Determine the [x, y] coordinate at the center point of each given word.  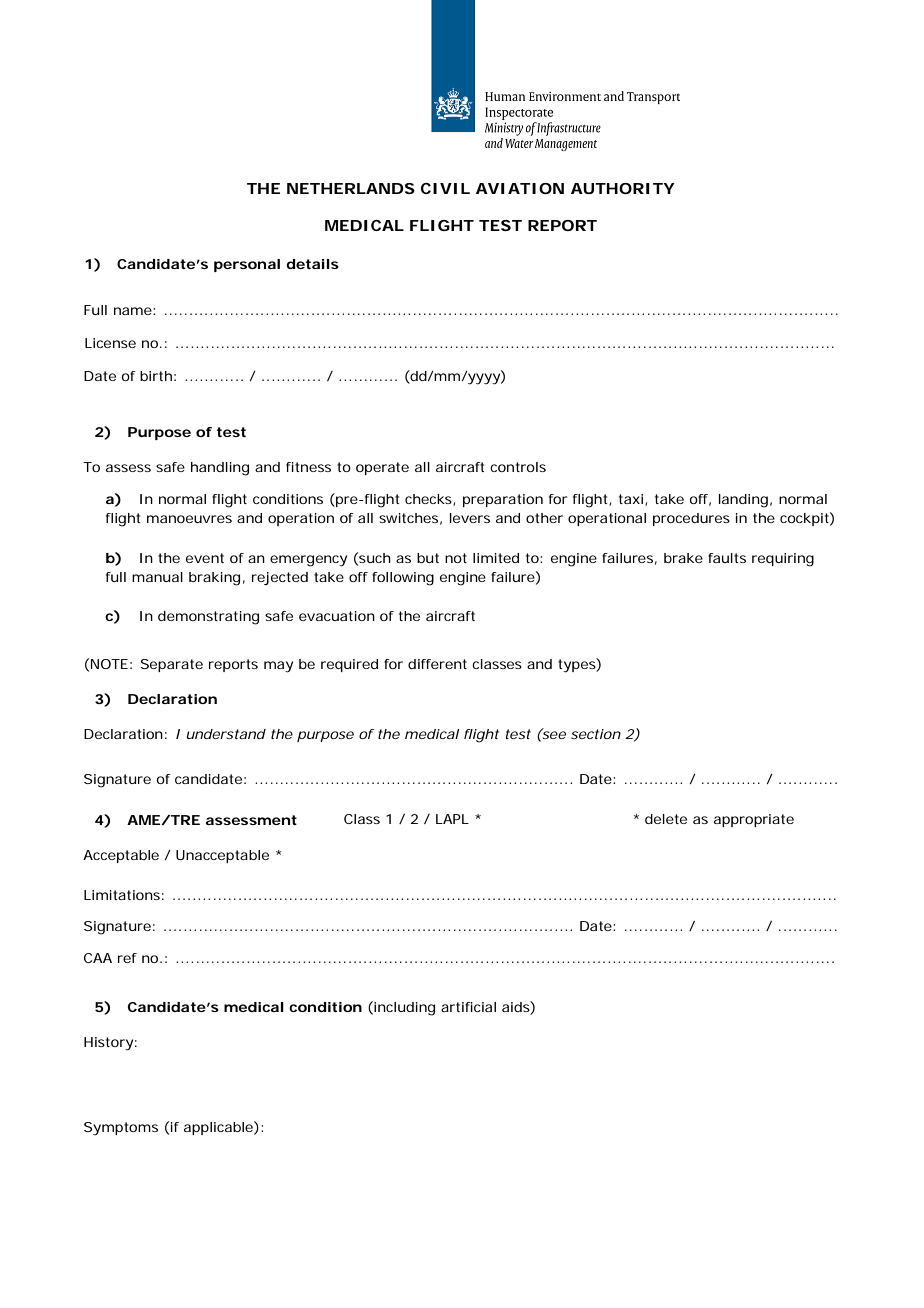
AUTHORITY [622, 188]
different [437, 664]
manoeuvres [189, 519]
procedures [691, 519]
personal [247, 265]
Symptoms [121, 1129]
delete [666, 819]
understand [226, 734]
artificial [468, 1007]
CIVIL [445, 188]
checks [429, 500]
